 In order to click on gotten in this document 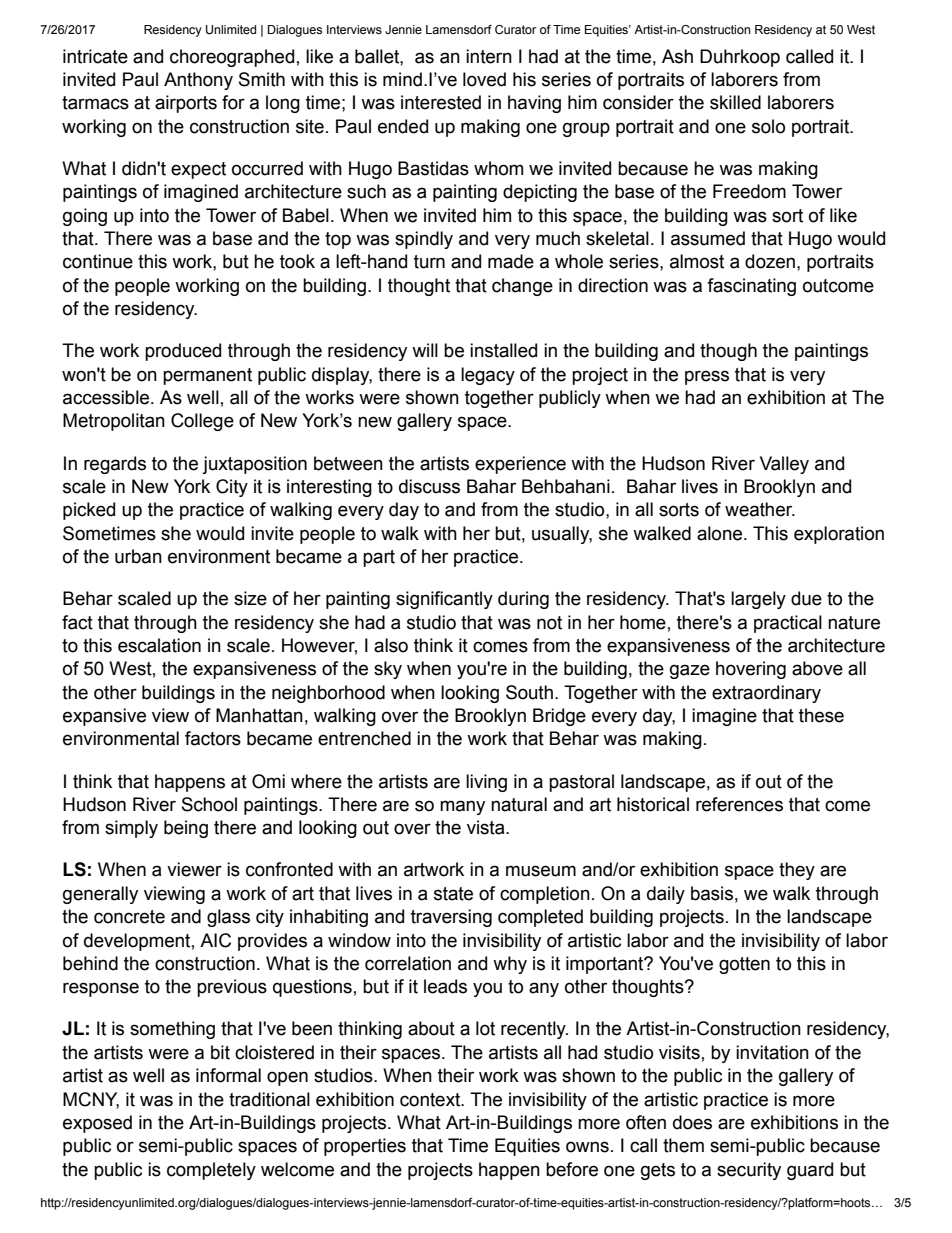, I will do `click(744, 965)`.
